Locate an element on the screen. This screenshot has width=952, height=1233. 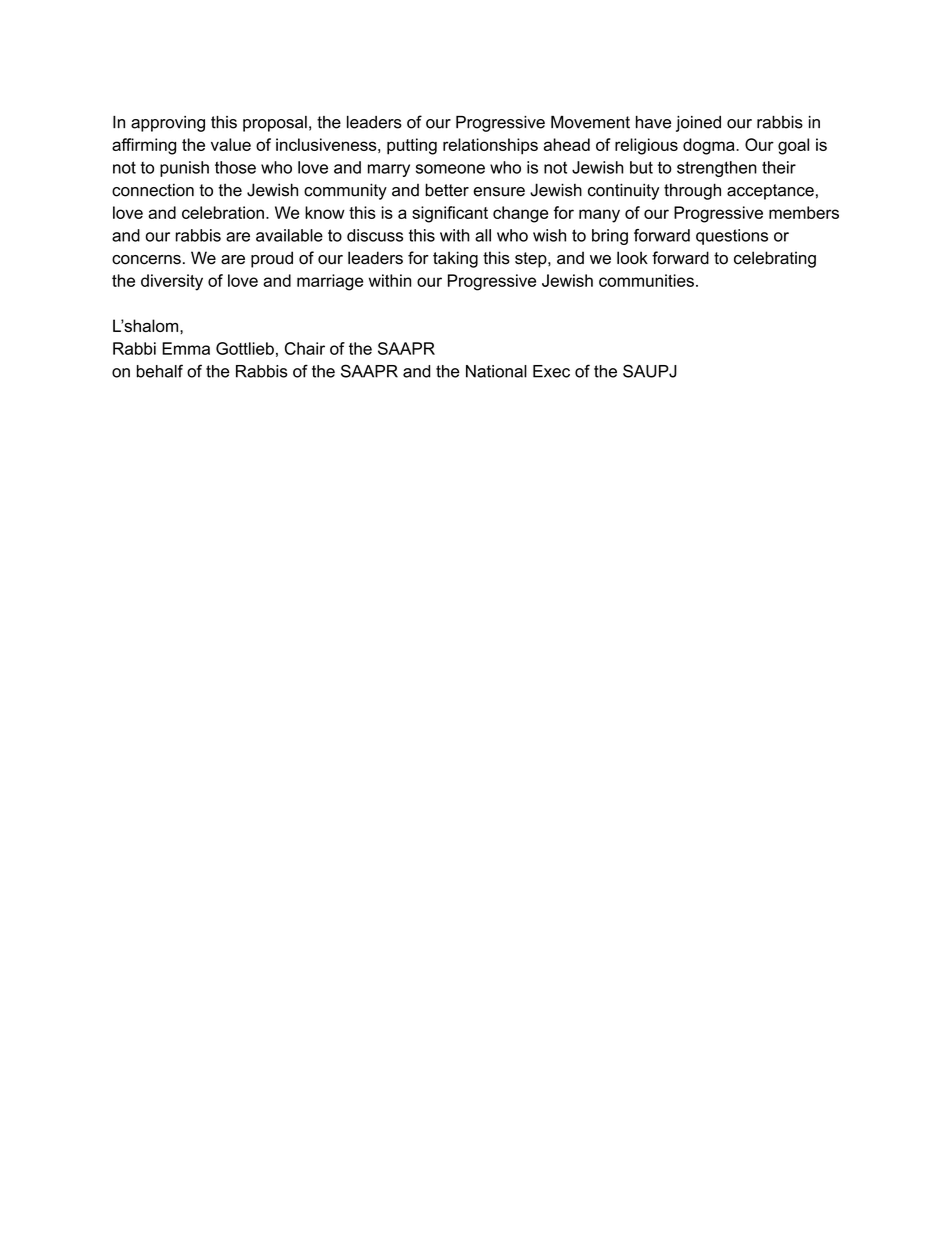
Exec is located at coordinates (551, 371).
